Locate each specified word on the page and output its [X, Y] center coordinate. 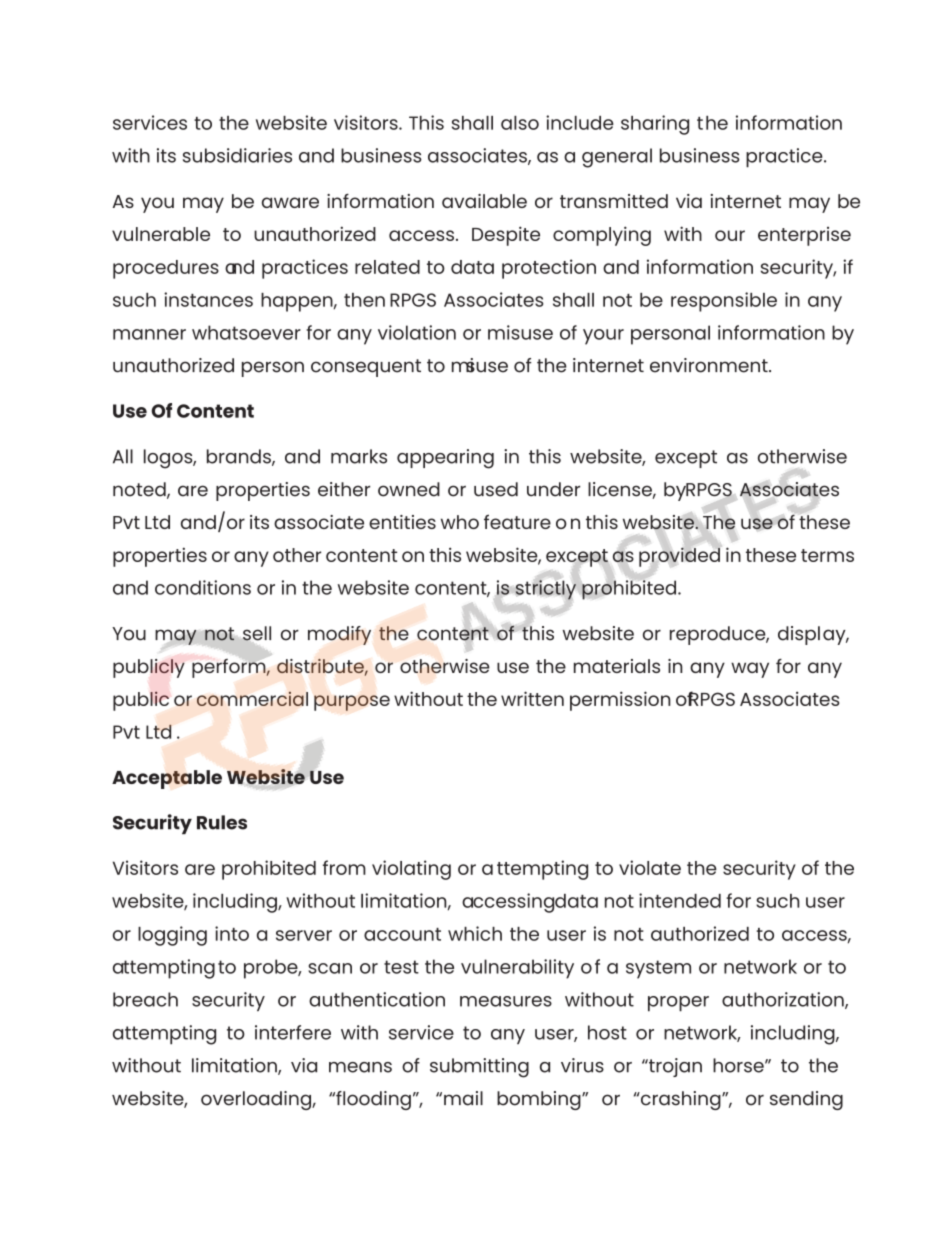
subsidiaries [237, 155]
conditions [203, 587]
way [750, 670]
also [520, 123]
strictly [545, 590]
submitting [479, 1068]
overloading [257, 1100]
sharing [655, 125]
